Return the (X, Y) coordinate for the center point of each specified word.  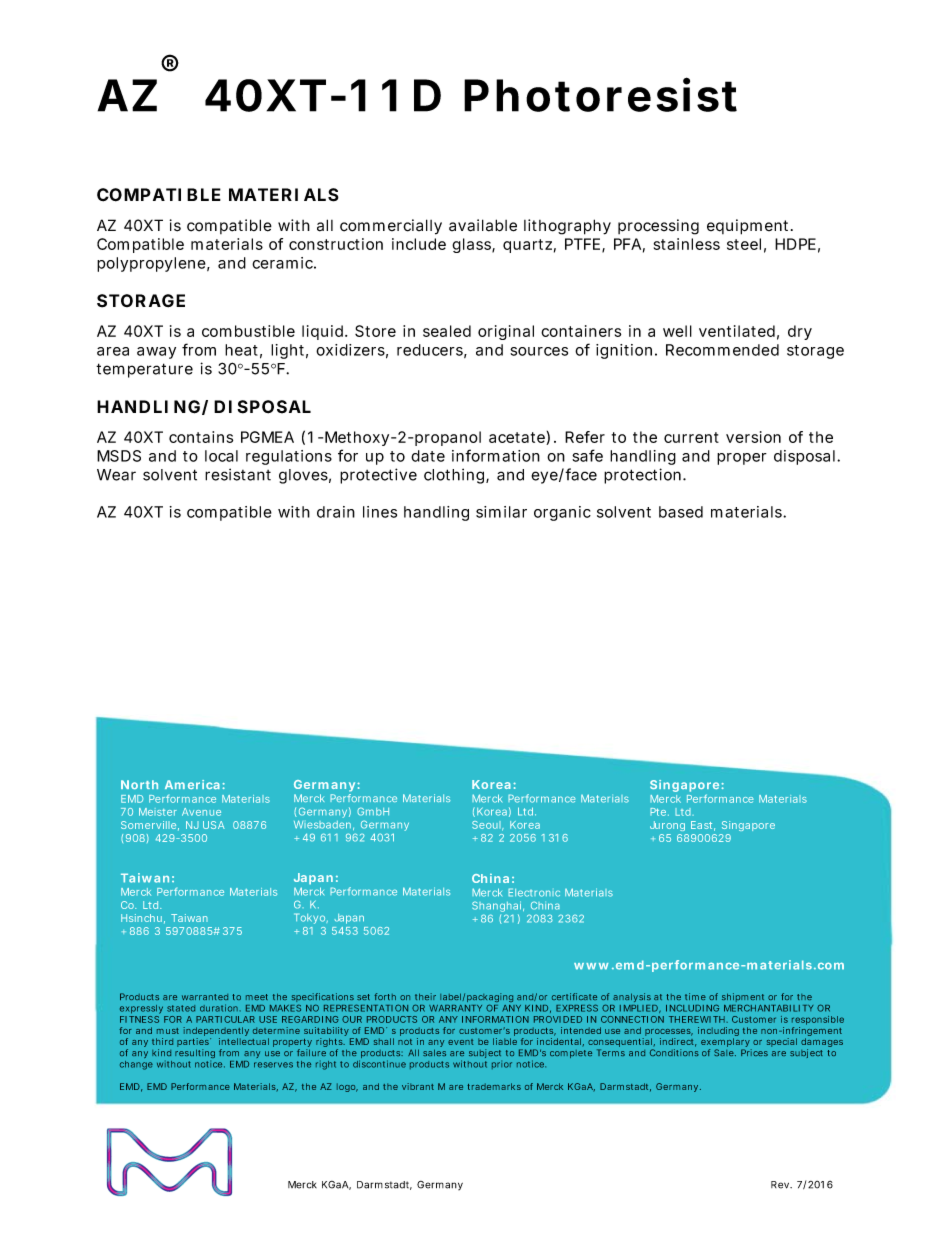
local (221, 456)
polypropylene (151, 264)
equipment (749, 227)
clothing (454, 476)
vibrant (418, 1086)
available (483, 225)
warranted (205, 997)
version (753, 437)
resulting (195, 1053)
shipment (743, 997)
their (425, 996)
